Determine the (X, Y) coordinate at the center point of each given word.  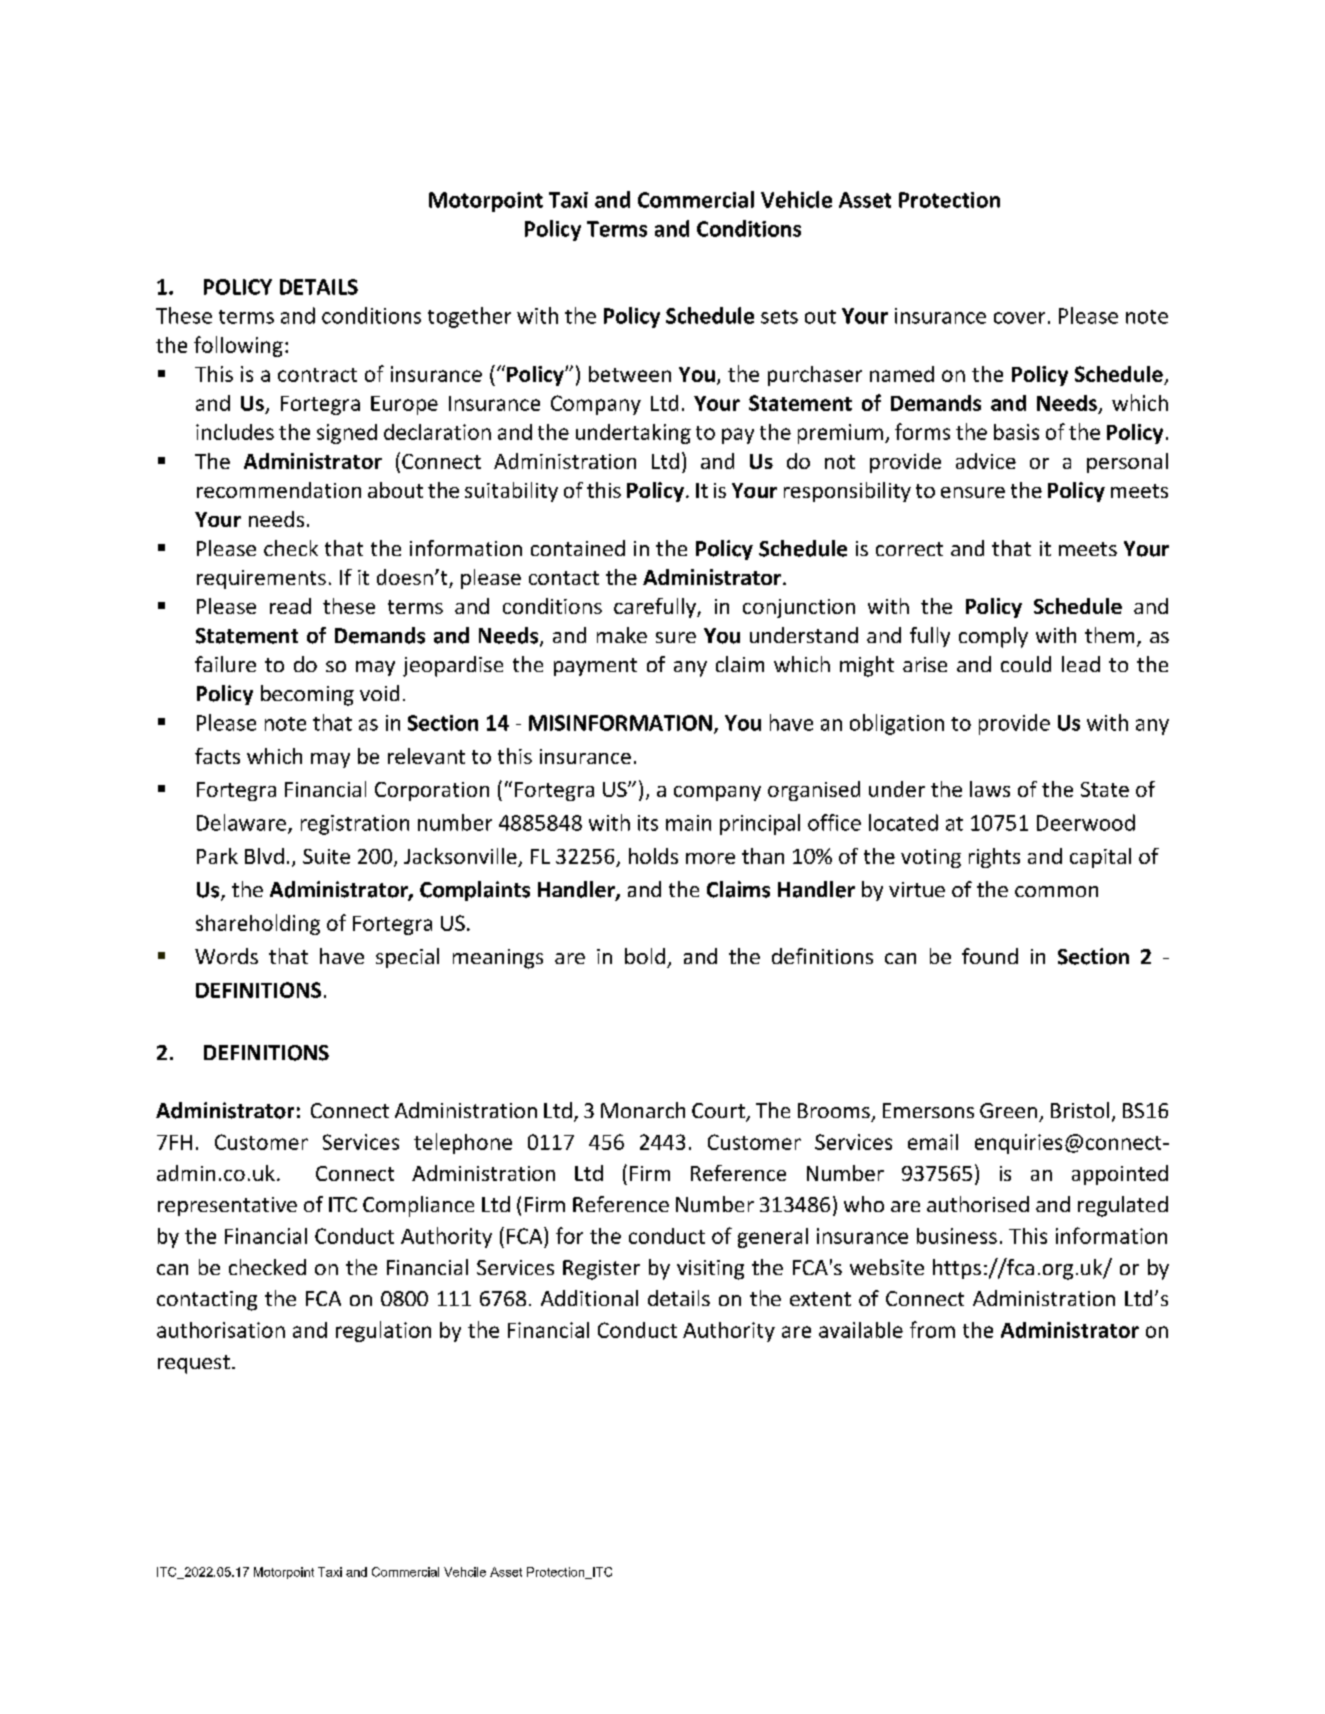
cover (1019, 318)
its (648, 823)
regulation (383, 1331)
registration (355, 825)
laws (990, 789)
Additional (589, 1298)
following (238, 346)
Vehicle (796, 199)
